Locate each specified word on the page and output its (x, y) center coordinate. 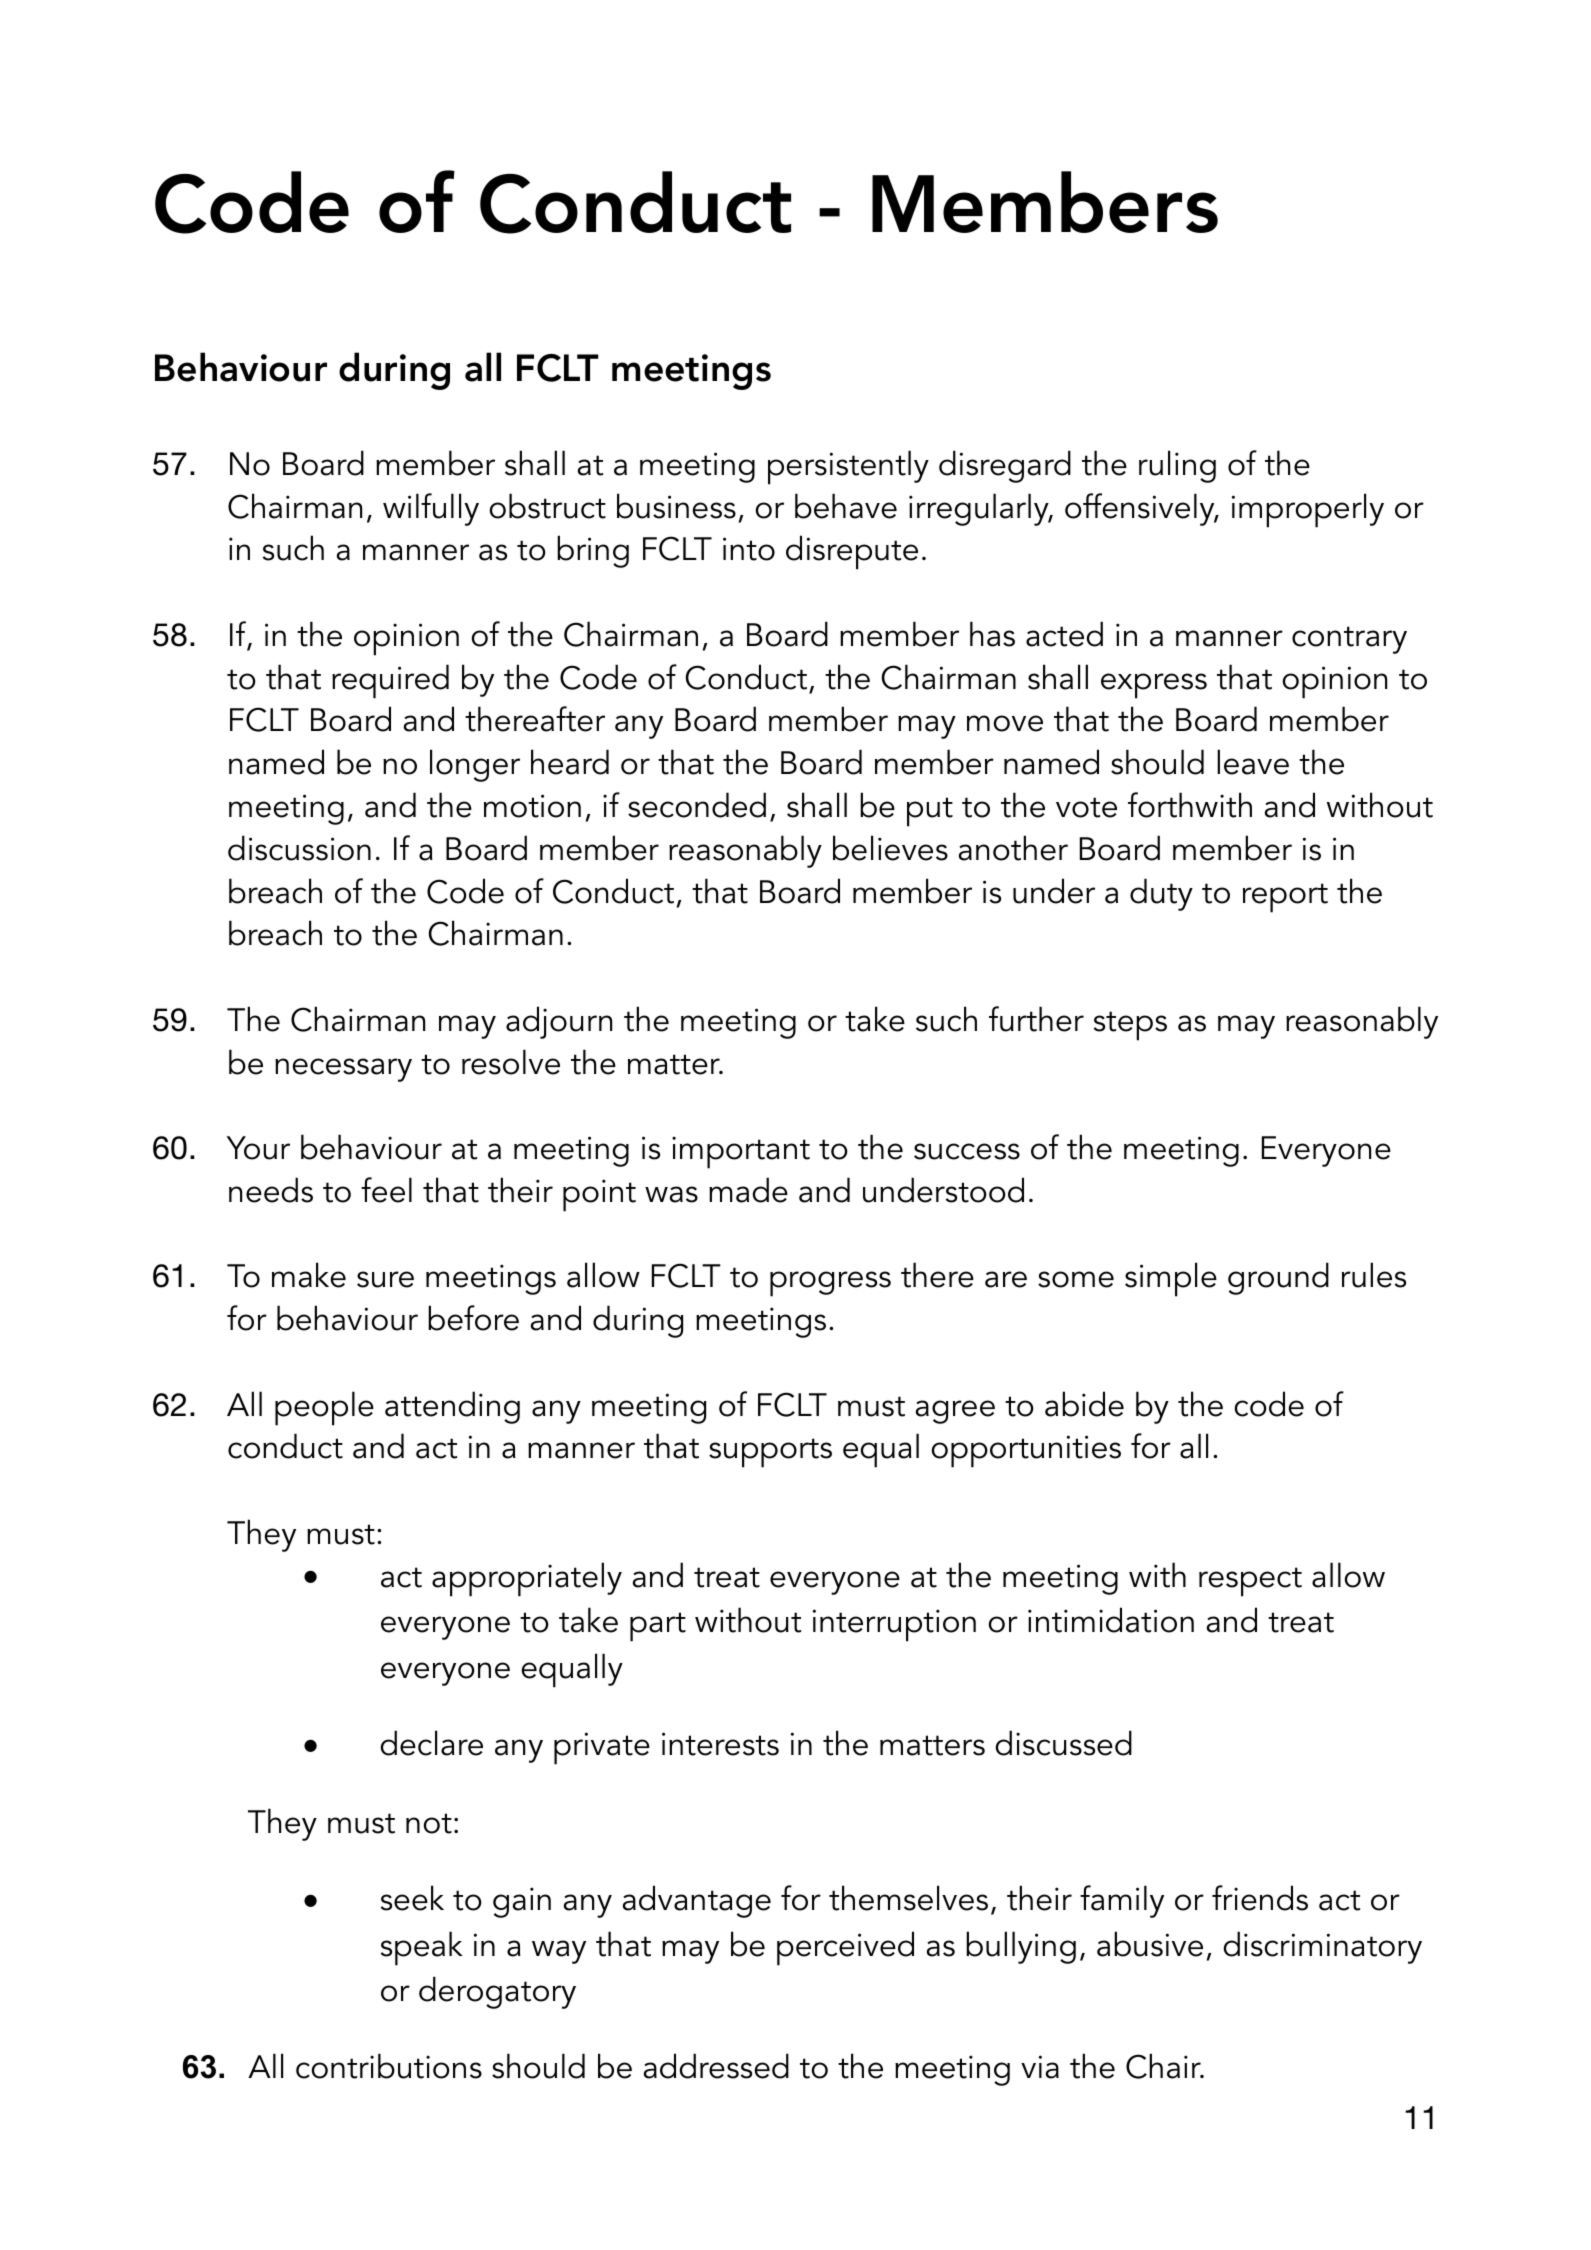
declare (431, 1743)
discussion (299, 848)
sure (385, 1279)
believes (890, 848)
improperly (1308, 510)
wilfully (431, 509)
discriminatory (1322, 1947)
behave (846, 506)
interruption (894, 1625)
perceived (845, 1948)
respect (1250, 1582)
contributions (389, 2066)
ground (1278, 1278)
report (1285, 898)
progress (830, 1284)
